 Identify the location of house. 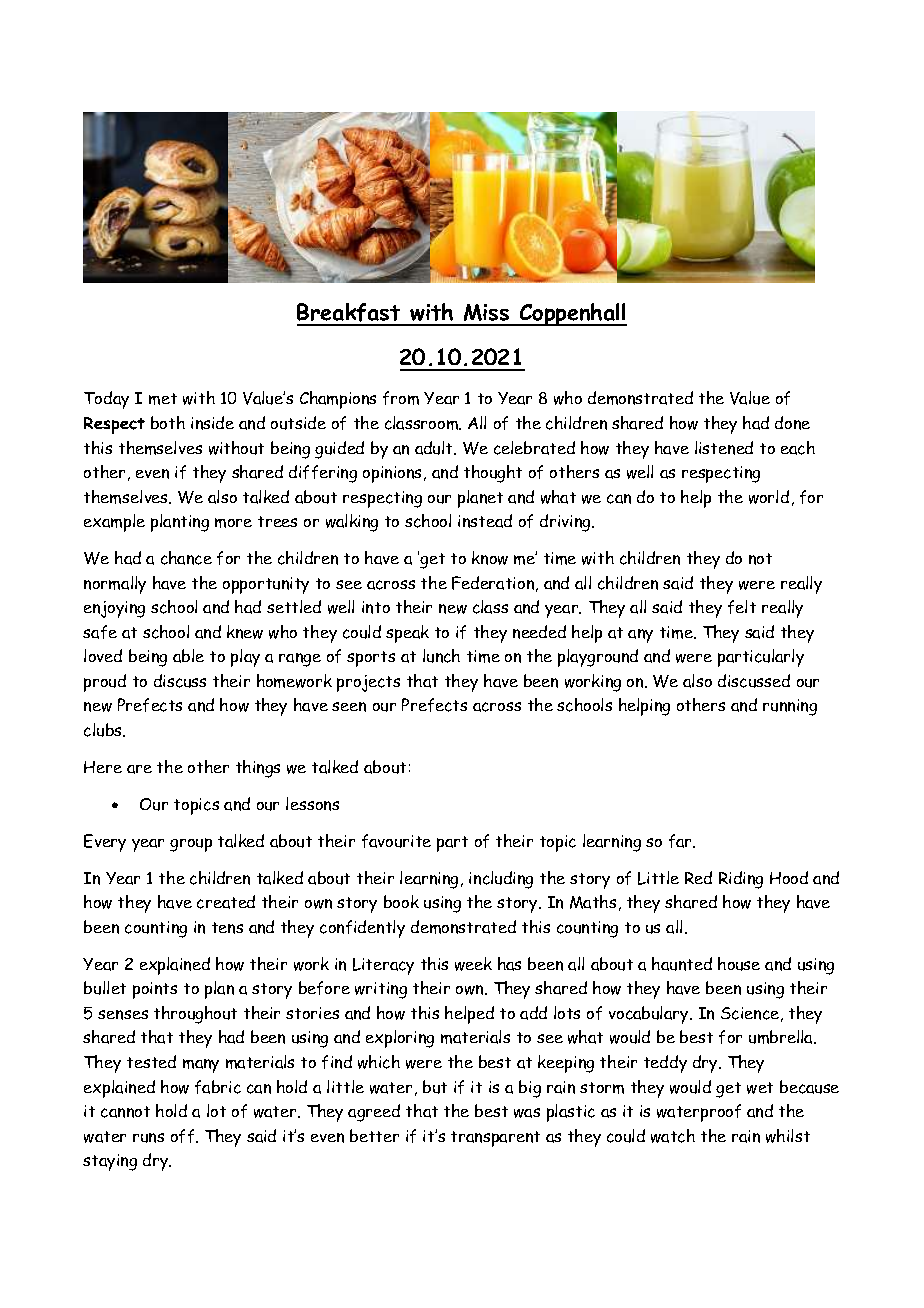
(739, 964).
